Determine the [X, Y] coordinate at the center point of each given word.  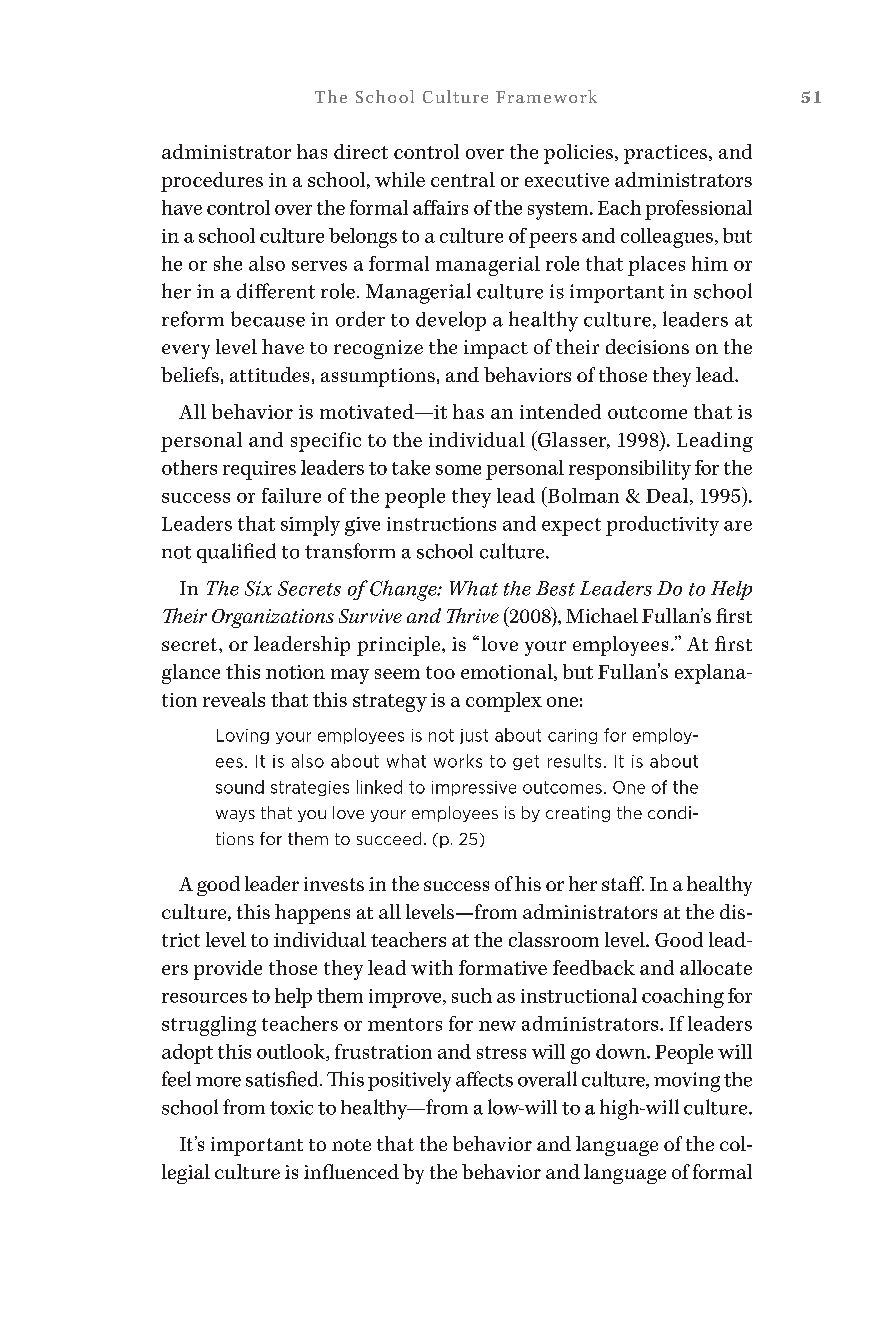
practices [667, 154]
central [463, 179]
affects [484, 1079]
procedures [212, 182]
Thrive [473, 615]
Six [258, 588]
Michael [602, 615]
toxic [291, 1107]
